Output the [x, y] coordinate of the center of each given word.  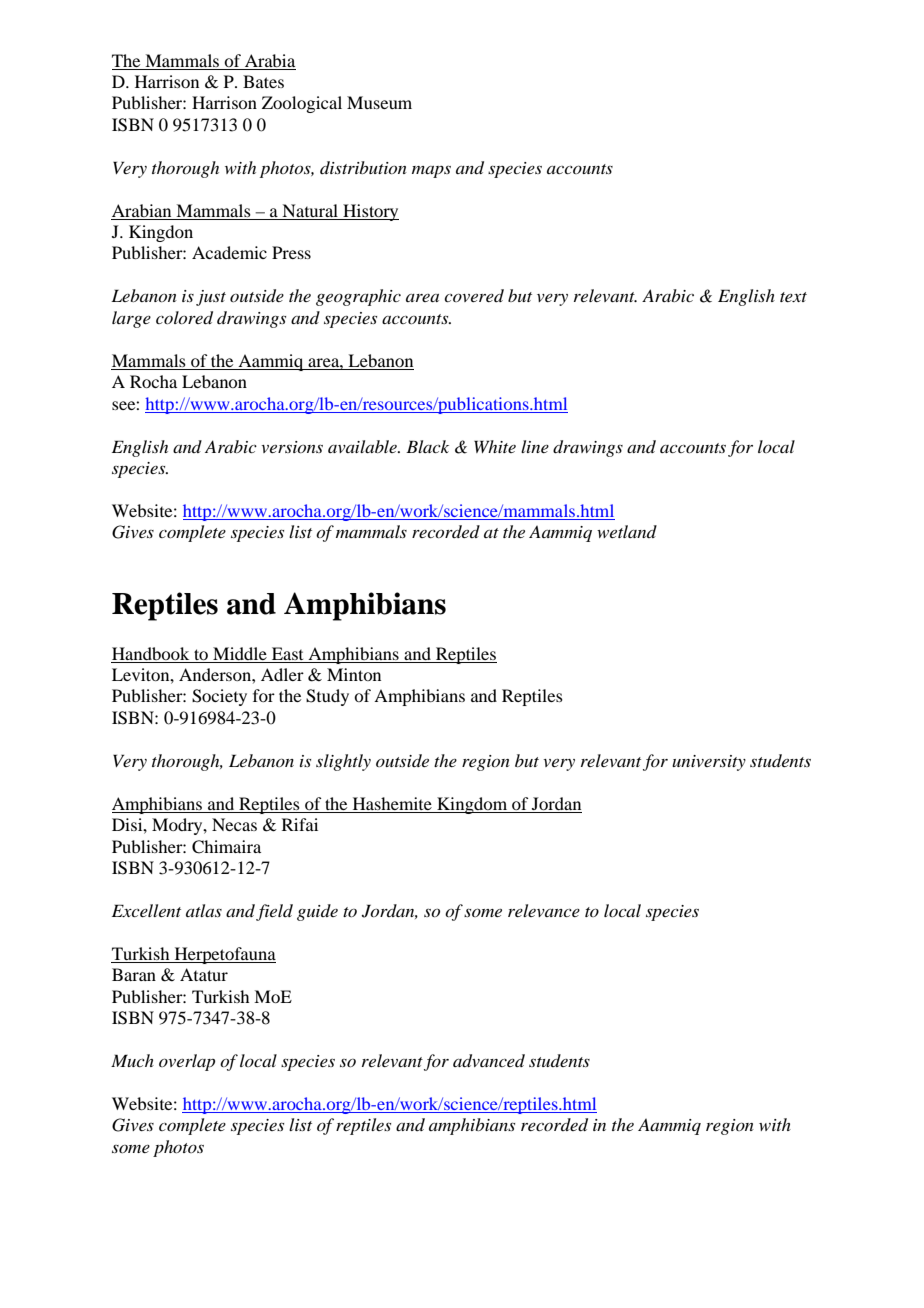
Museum [379, 102]
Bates [263, 81]
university [709, 763]
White [495, 446]
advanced [489, 1061]
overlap [187, 1062]
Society [219, 697]
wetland [627, 531]
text [793, 297]
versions [292, 447]
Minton [354, 674]
